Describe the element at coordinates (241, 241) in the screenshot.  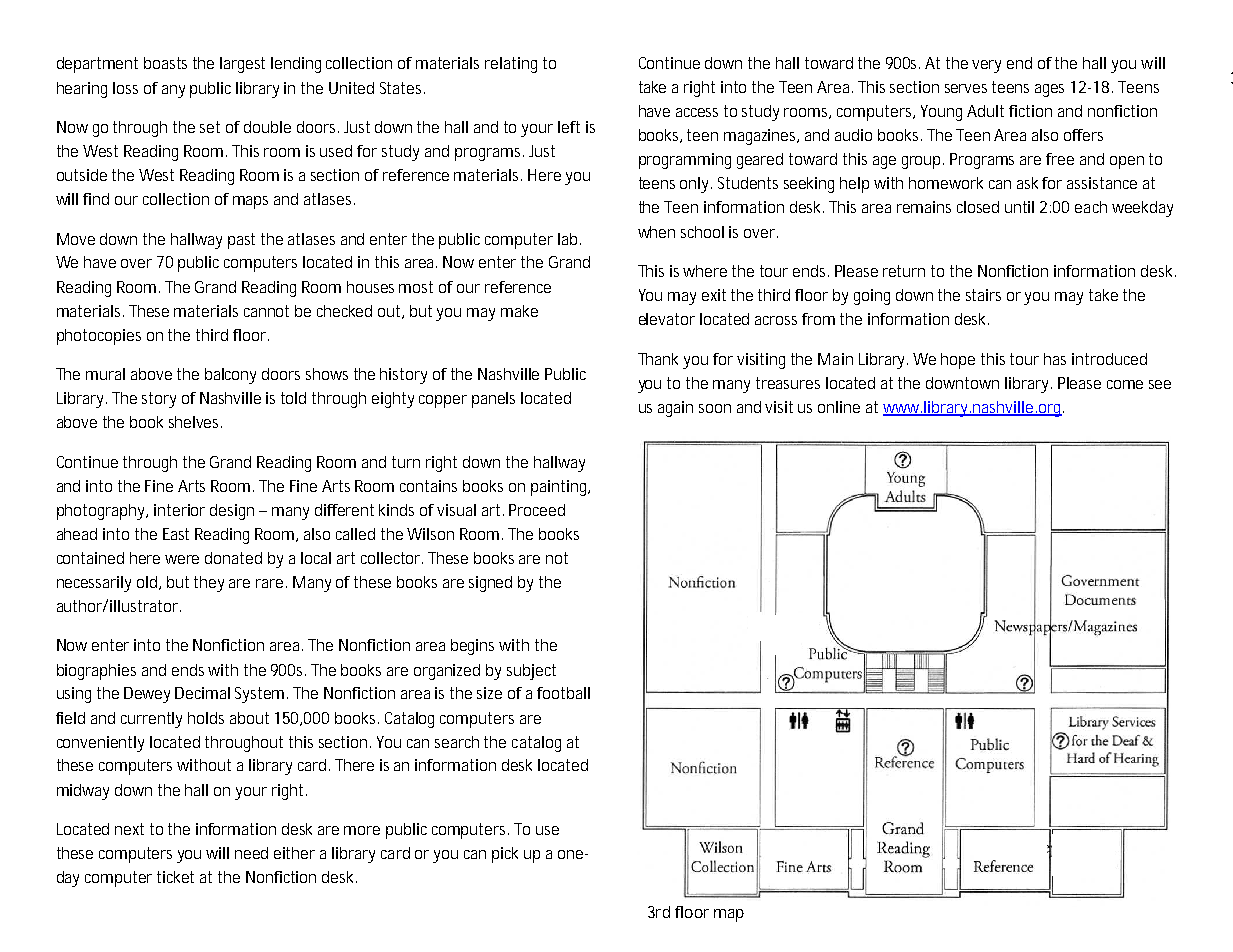
I see `past` at that location.
